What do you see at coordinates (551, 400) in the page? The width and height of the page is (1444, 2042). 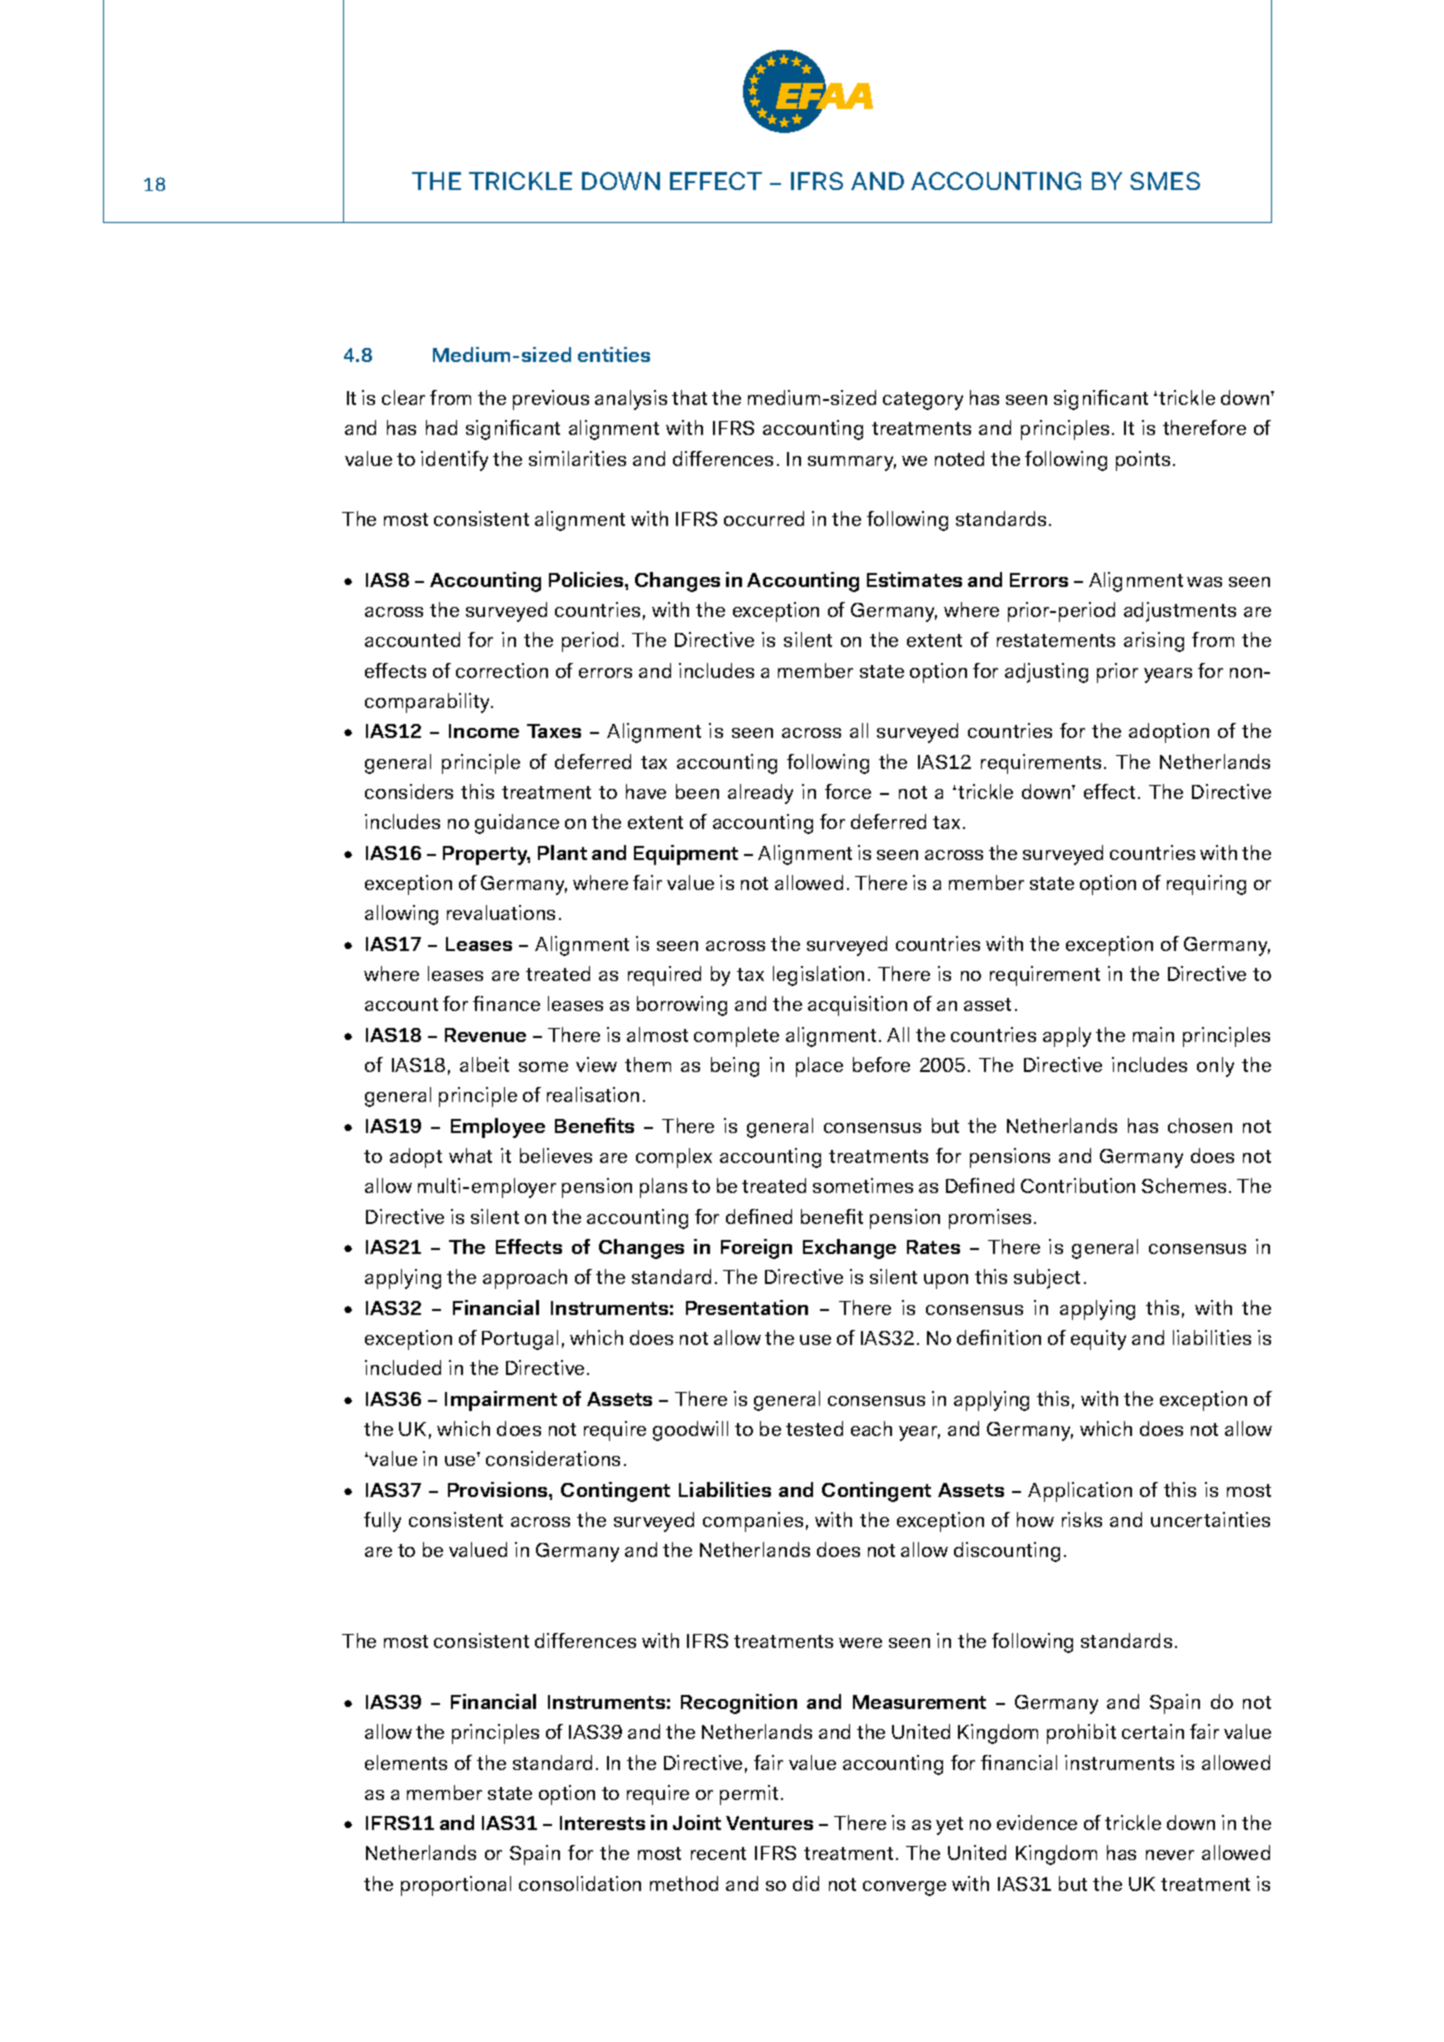 I see `previous` at bounding box center [551, 400].
